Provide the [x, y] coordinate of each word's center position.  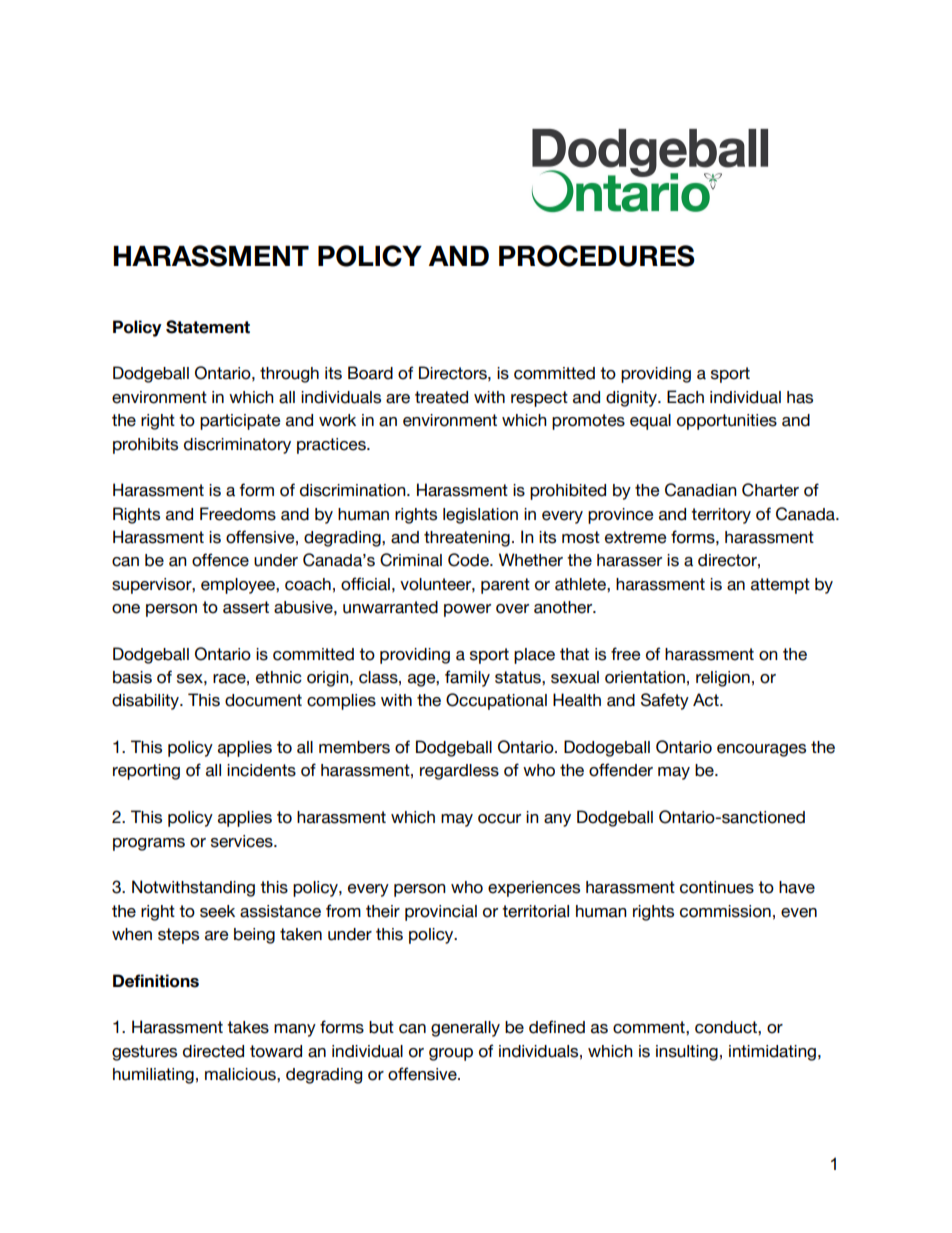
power [467, 610]
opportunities [727, 422]
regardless [459, 772]
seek [217, 911]
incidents [261, 770]
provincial [441, 913]
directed [213, 1051]
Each [685, 397]
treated [441, 397]
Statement [208, 327]
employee [239, 586]
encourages [761, 750]
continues [717, 887]
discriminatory [237, 446]
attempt [780, 586]
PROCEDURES [597, 256]
